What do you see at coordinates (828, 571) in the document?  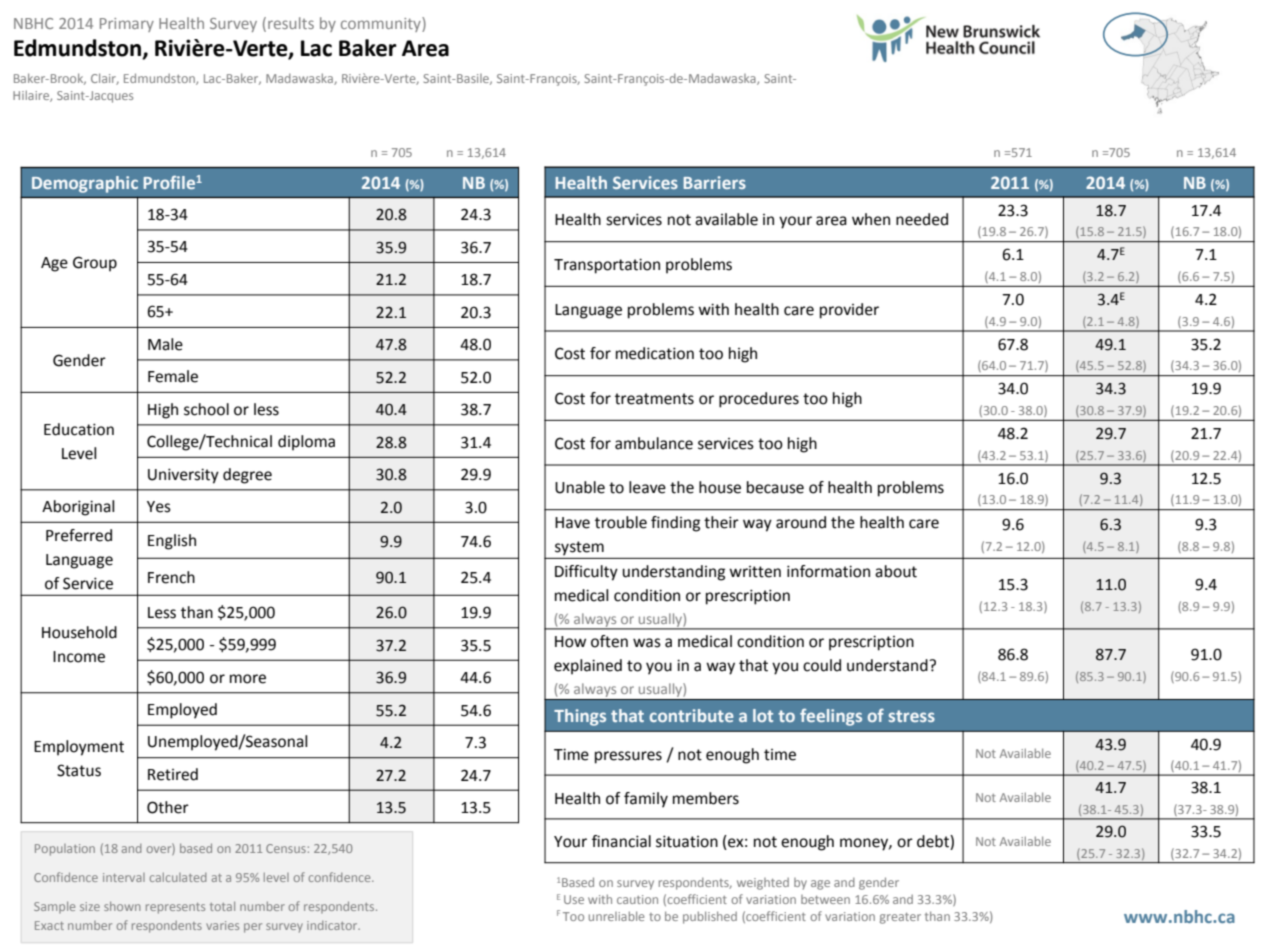 I see `information` at bounding box center [828, 571].
